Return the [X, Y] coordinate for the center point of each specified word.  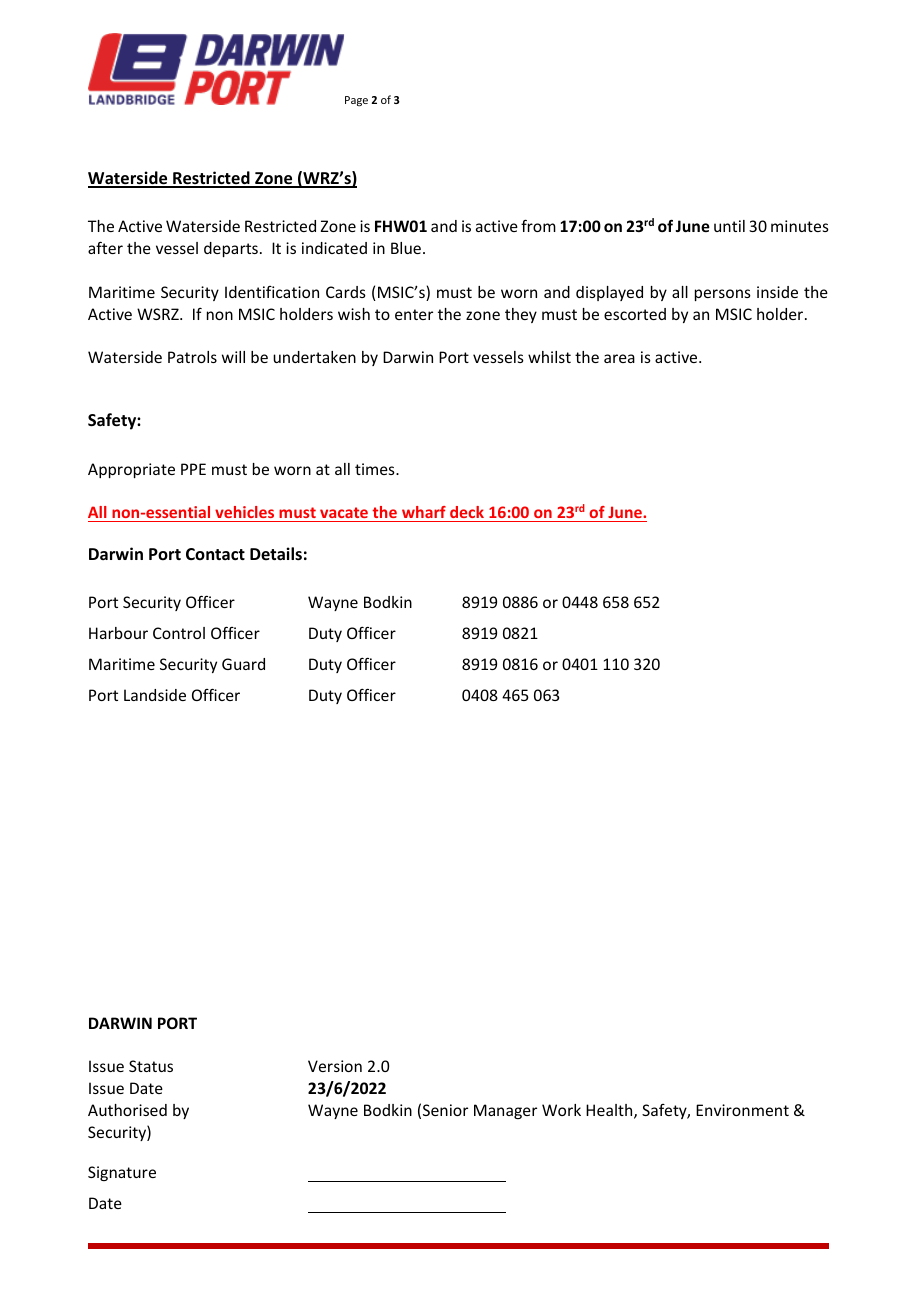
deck [467, 512]
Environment [742, 1110]
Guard [243, 664]
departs [231, 249]
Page [356, 101]
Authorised [127, 1110]
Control [179, 633]
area [619, 358]
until [729, 226]
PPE [193, 469]
